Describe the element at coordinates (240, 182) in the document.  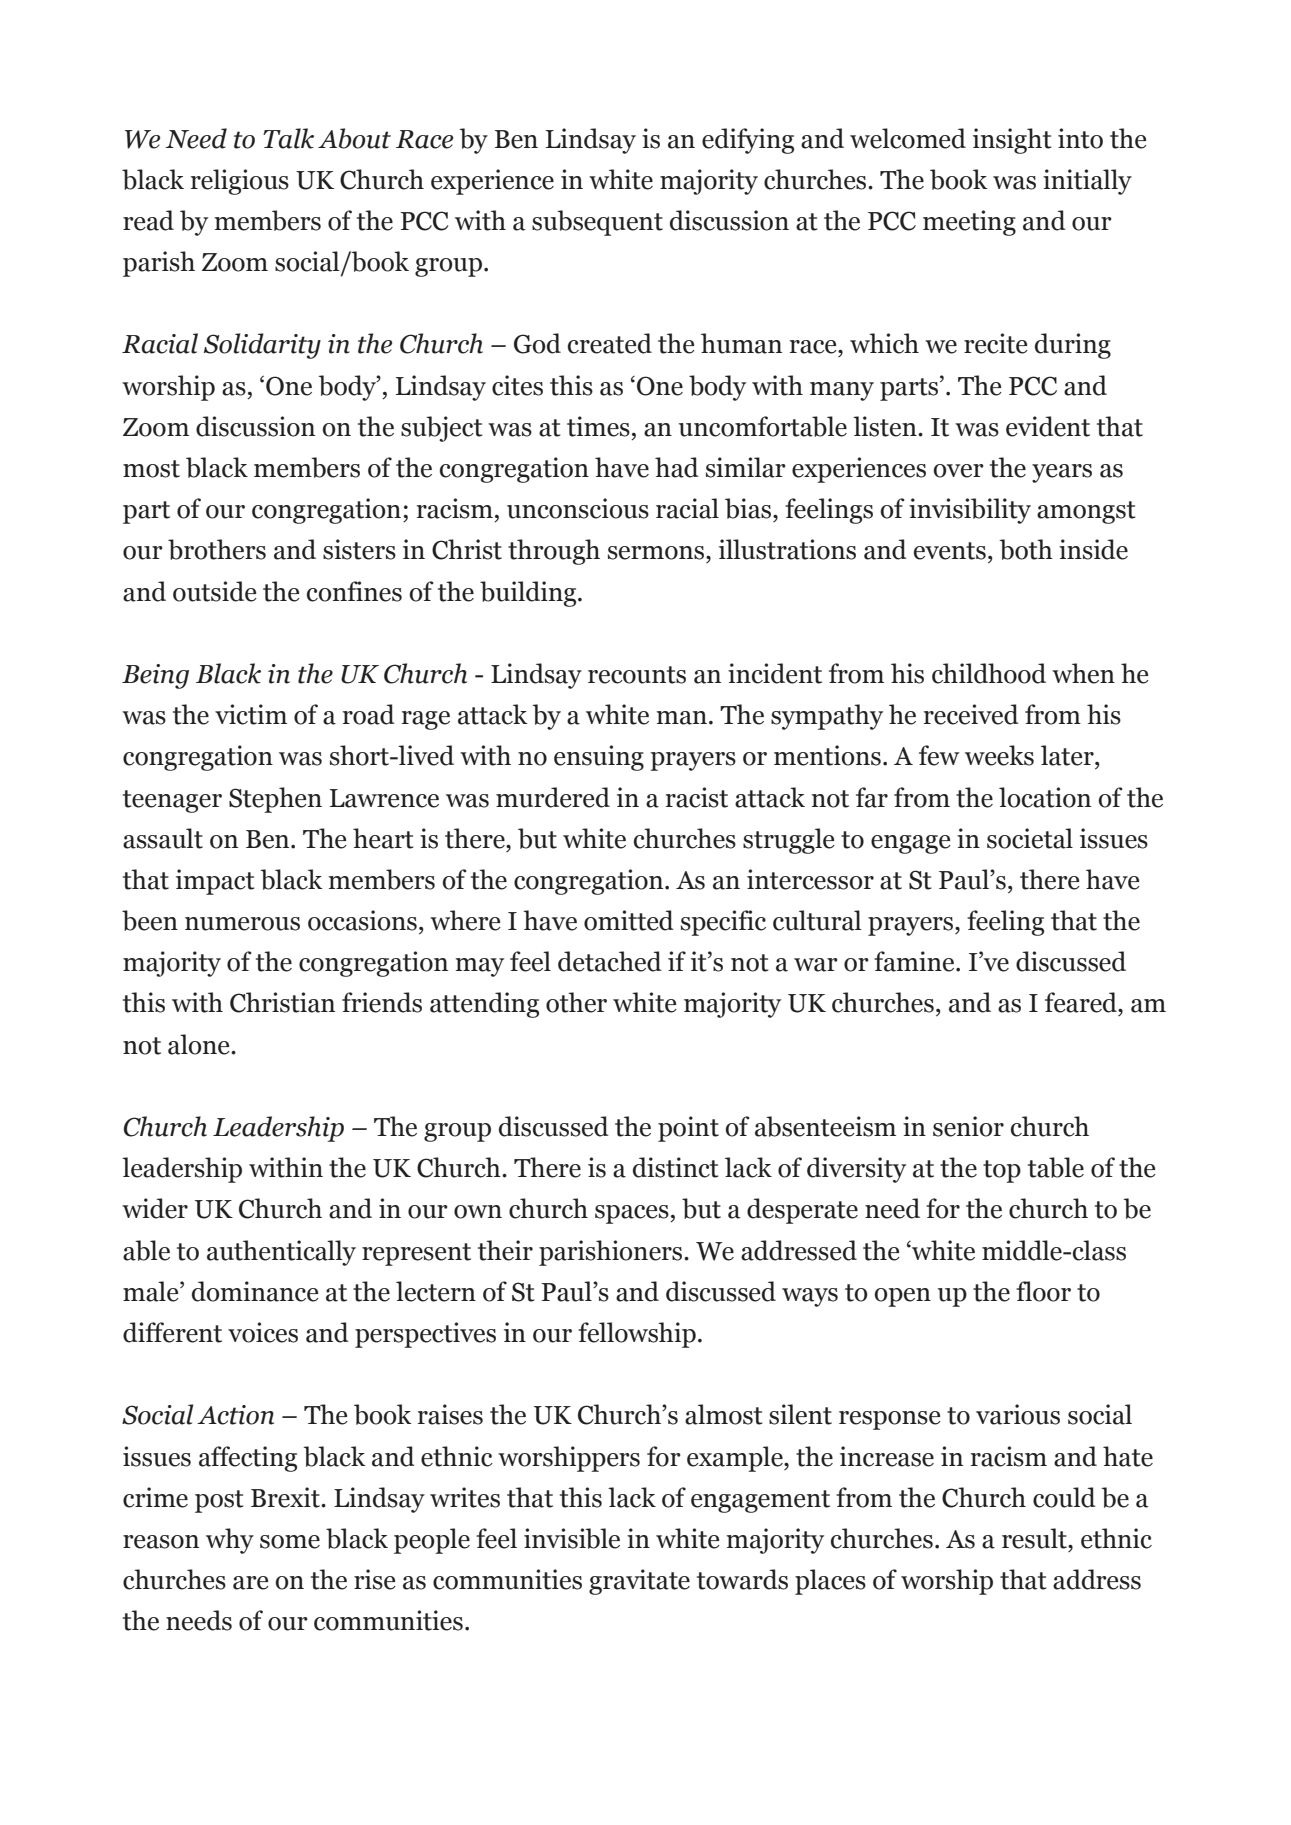
I see `religious` at that location.
